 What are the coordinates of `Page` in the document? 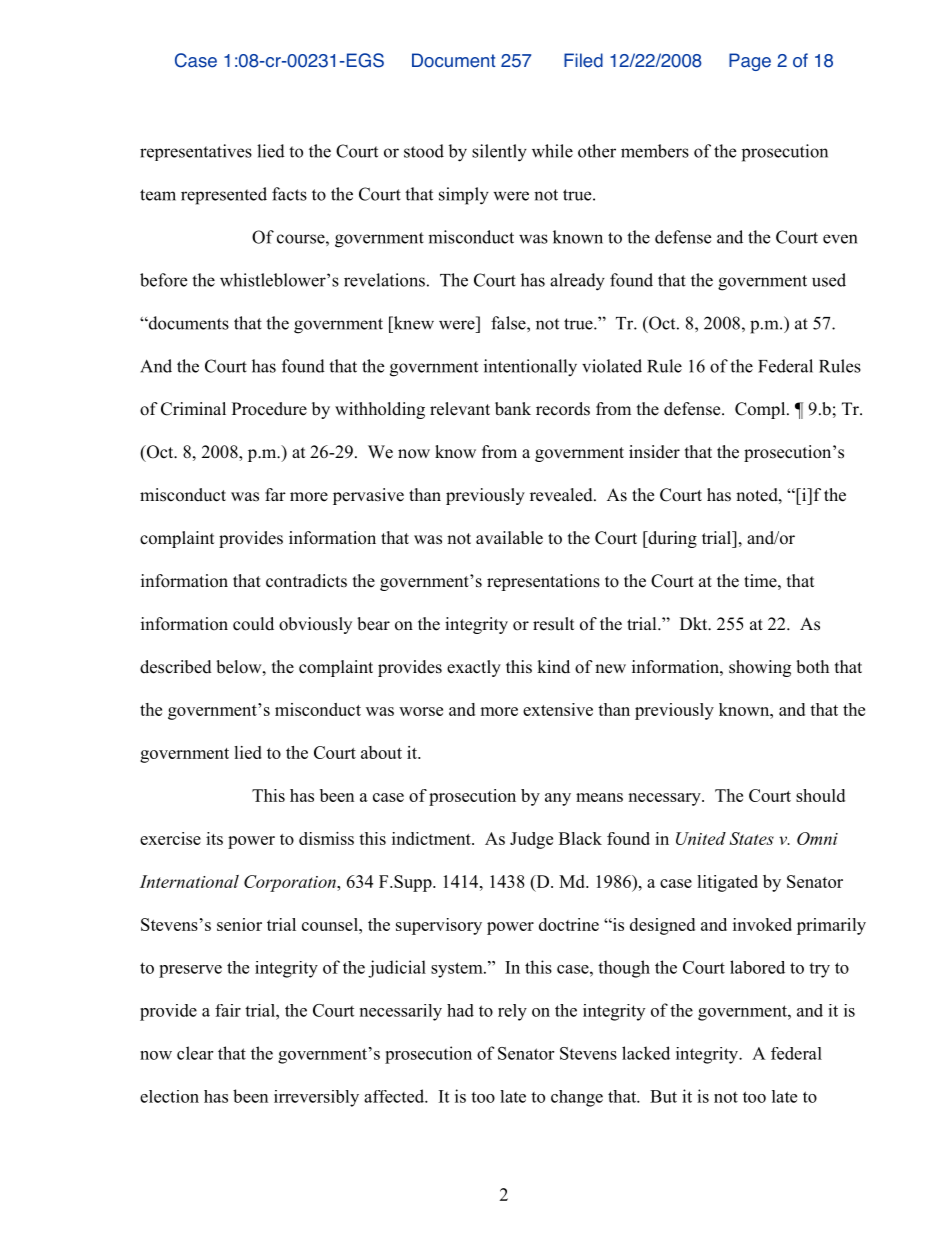 It's located at (750, 62).
